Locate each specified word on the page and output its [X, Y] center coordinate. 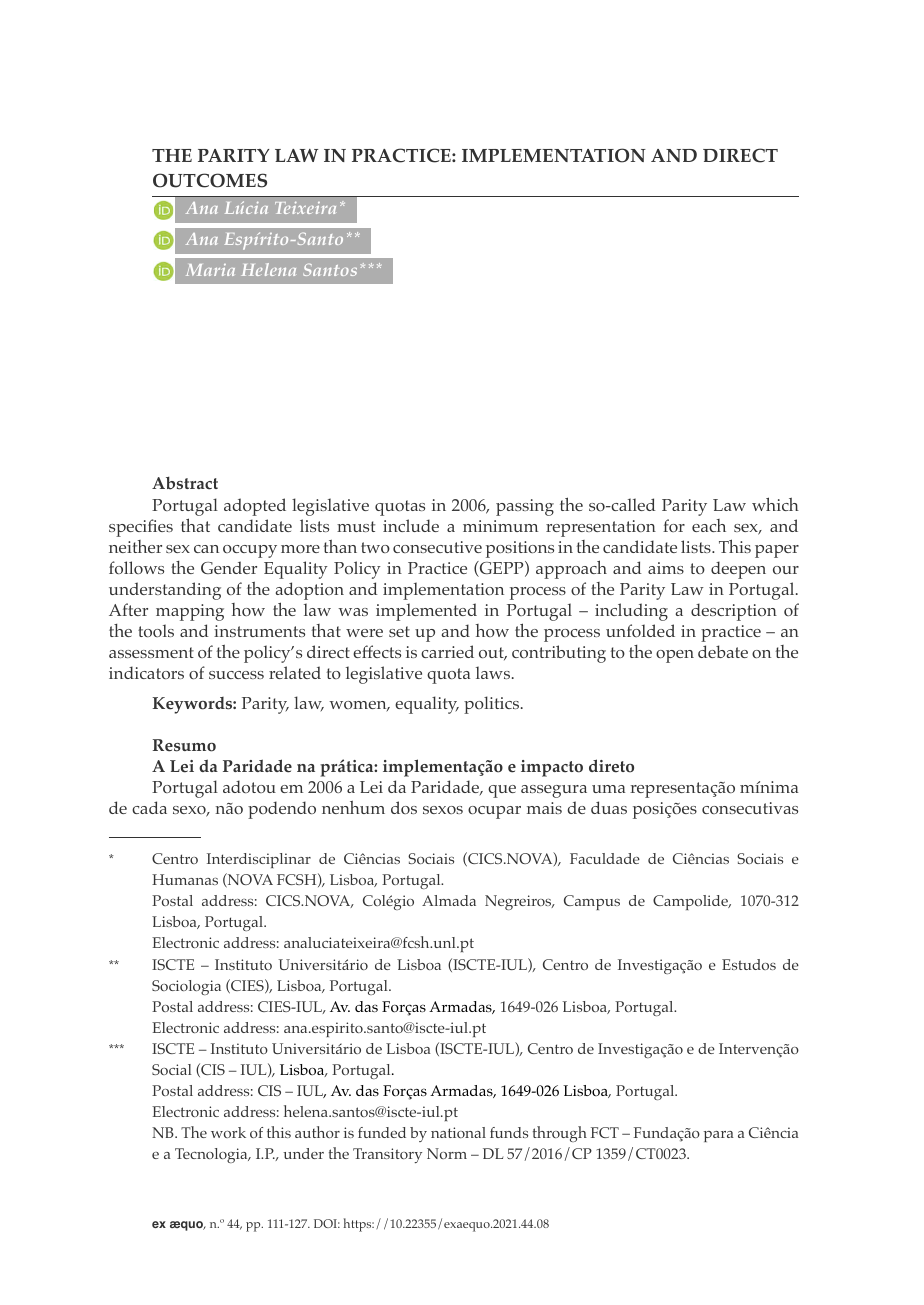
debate [723, 651]
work [228, 1132]
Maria [210, 270]
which [775, 504]
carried [447, 651]
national [458, 1132]
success [236, 675]
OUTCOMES [210, 180]
